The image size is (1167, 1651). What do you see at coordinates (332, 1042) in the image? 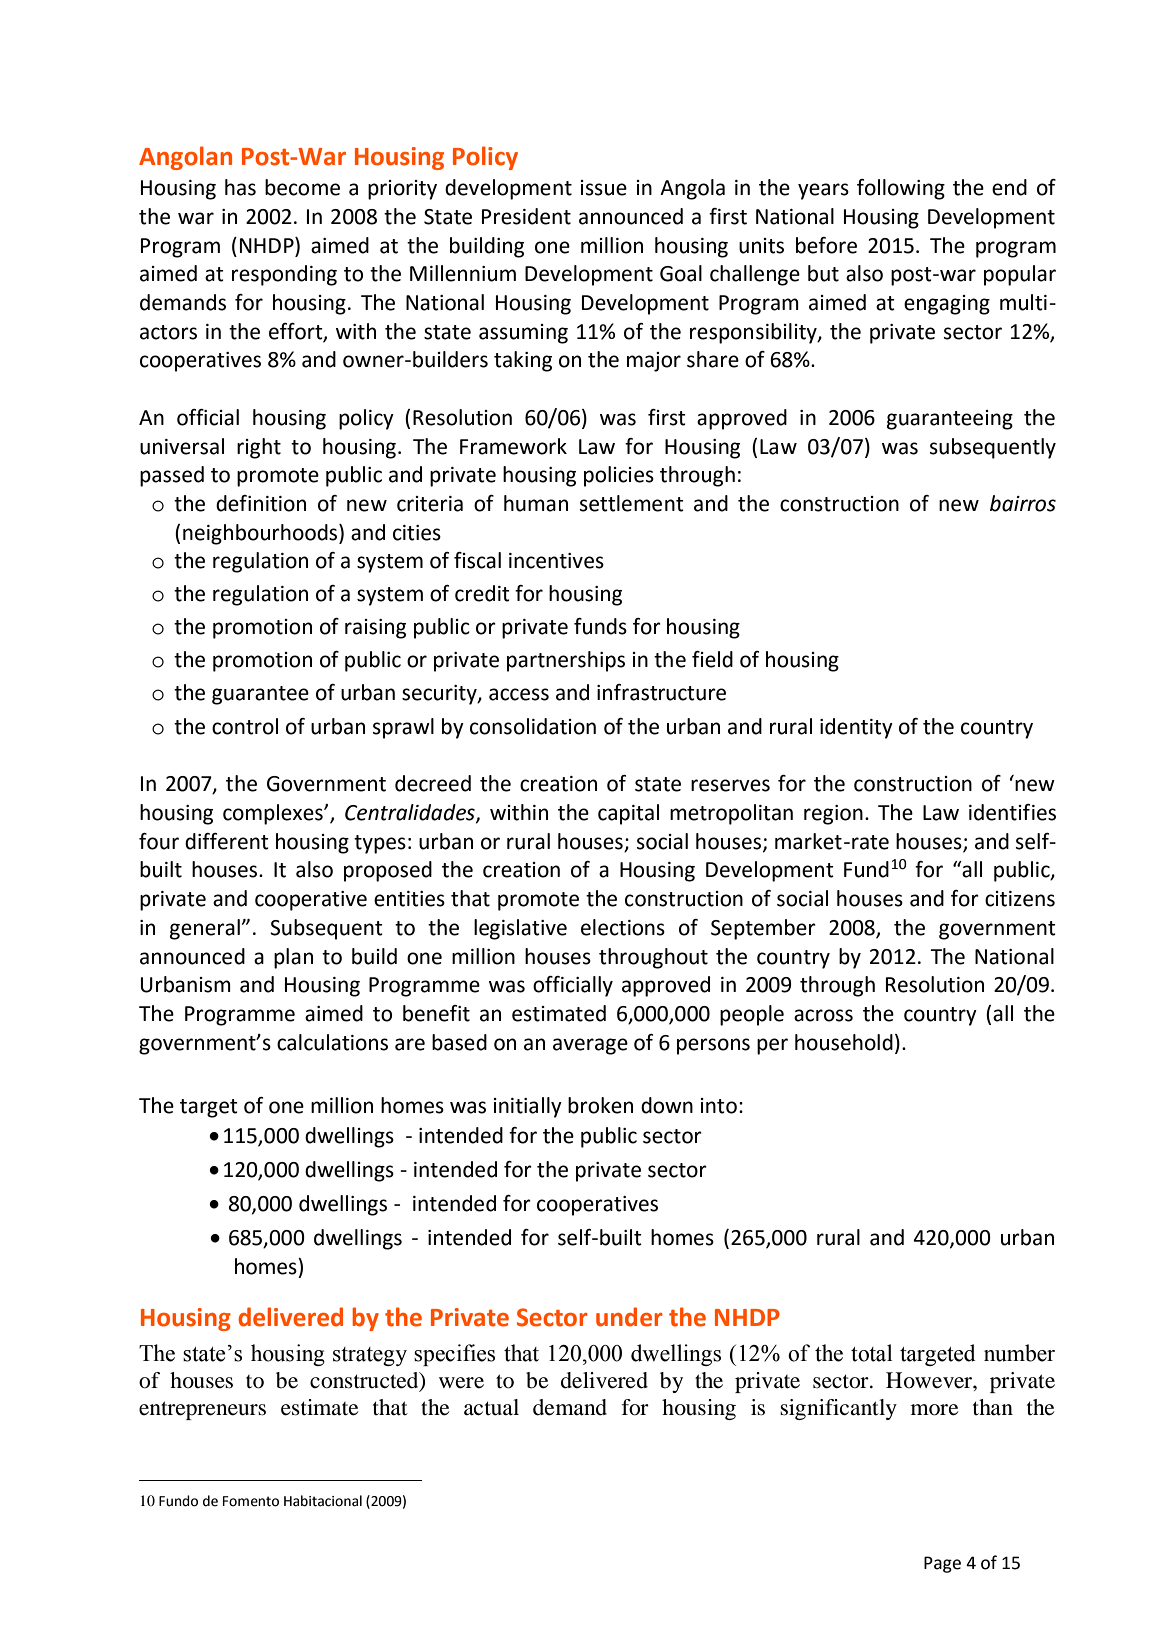
I see `calculations` at bounding box center [332, 1042].
